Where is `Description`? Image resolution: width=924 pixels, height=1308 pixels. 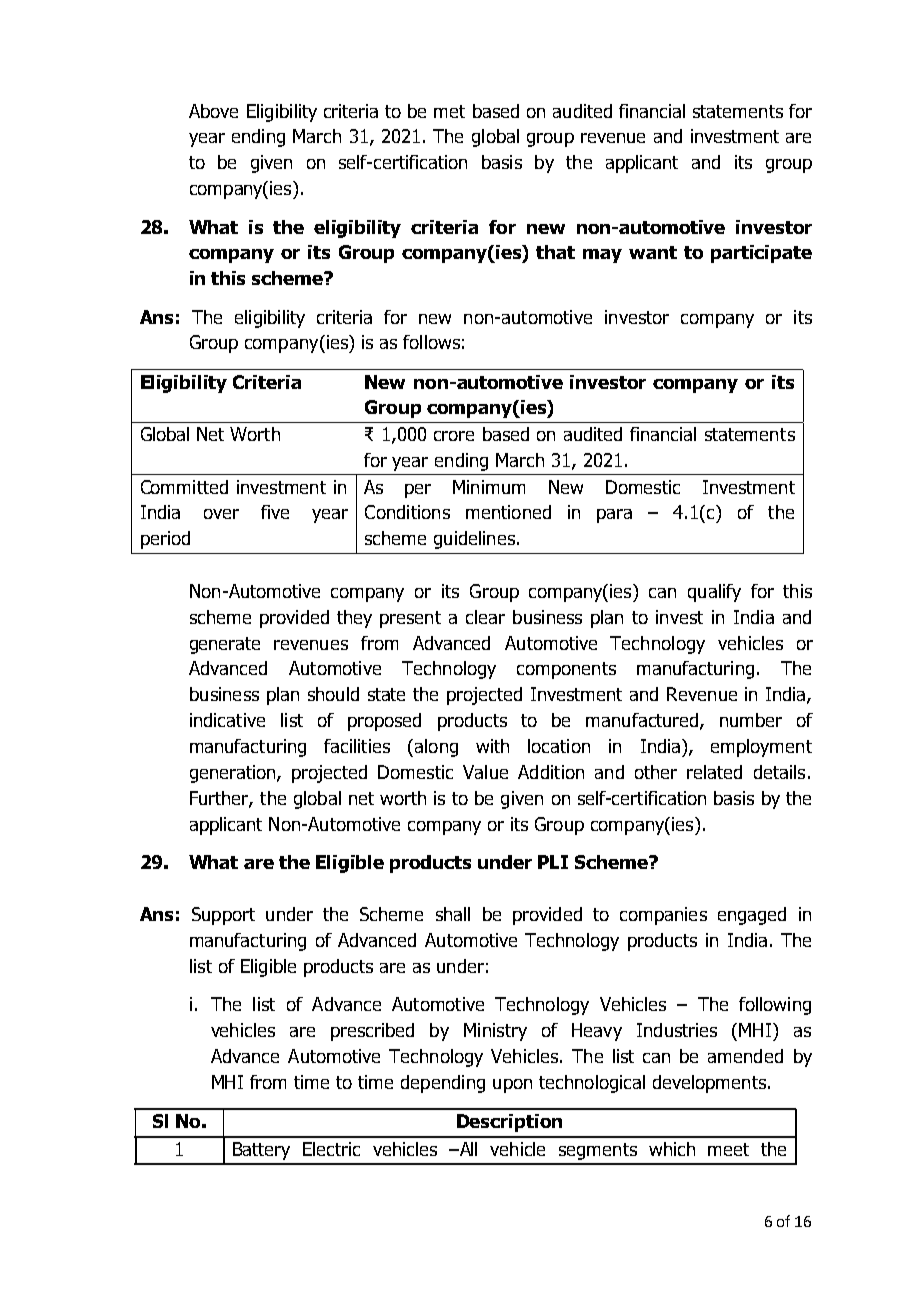 Description is located at coordinates (509, 1123).
